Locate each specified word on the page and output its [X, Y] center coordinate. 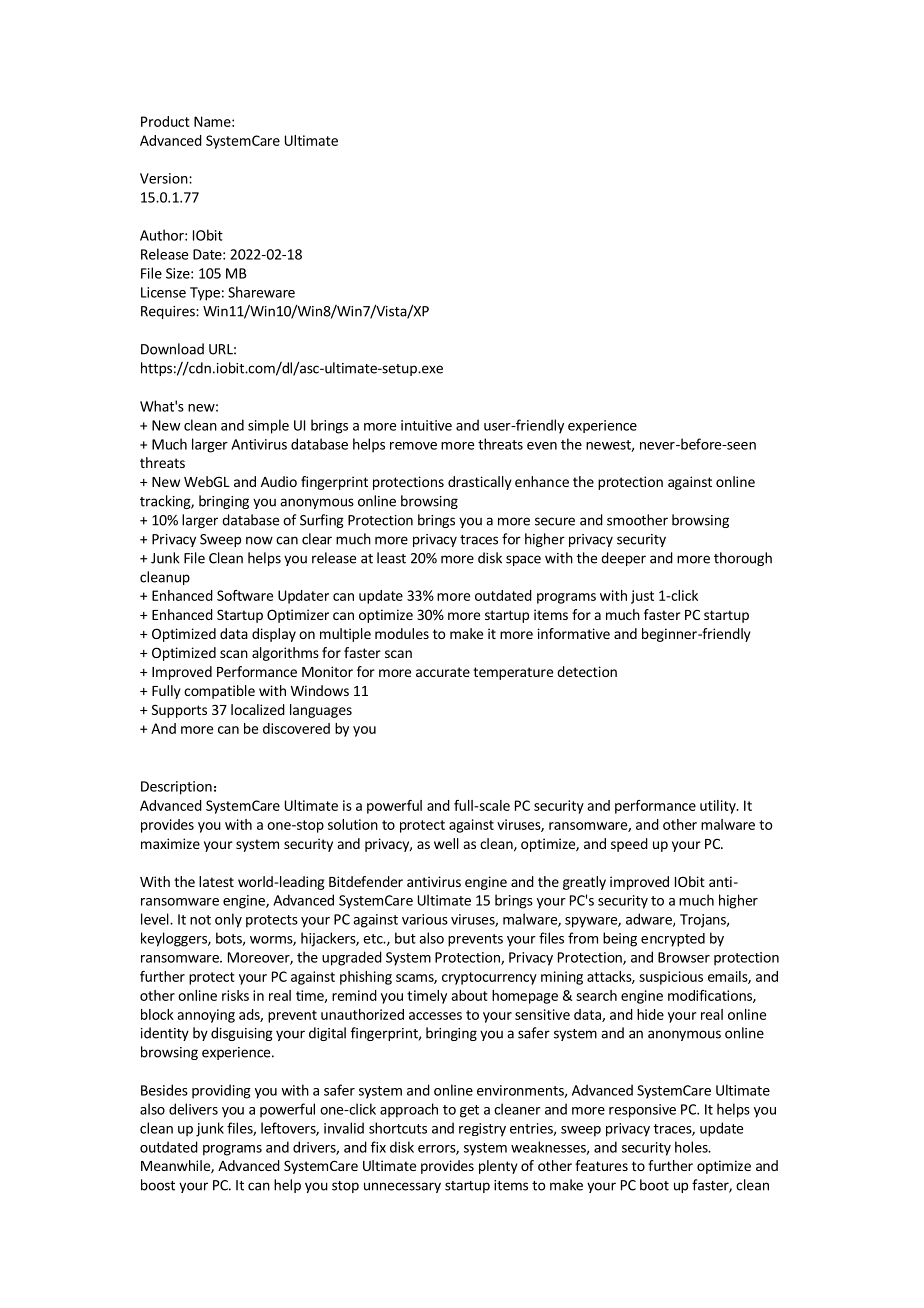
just [642, 597]
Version [164, 178]
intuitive [426, 425]
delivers [193, 1109]
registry [482, 1130]
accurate [443, 672]
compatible [219, 692]
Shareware [261, 292]
